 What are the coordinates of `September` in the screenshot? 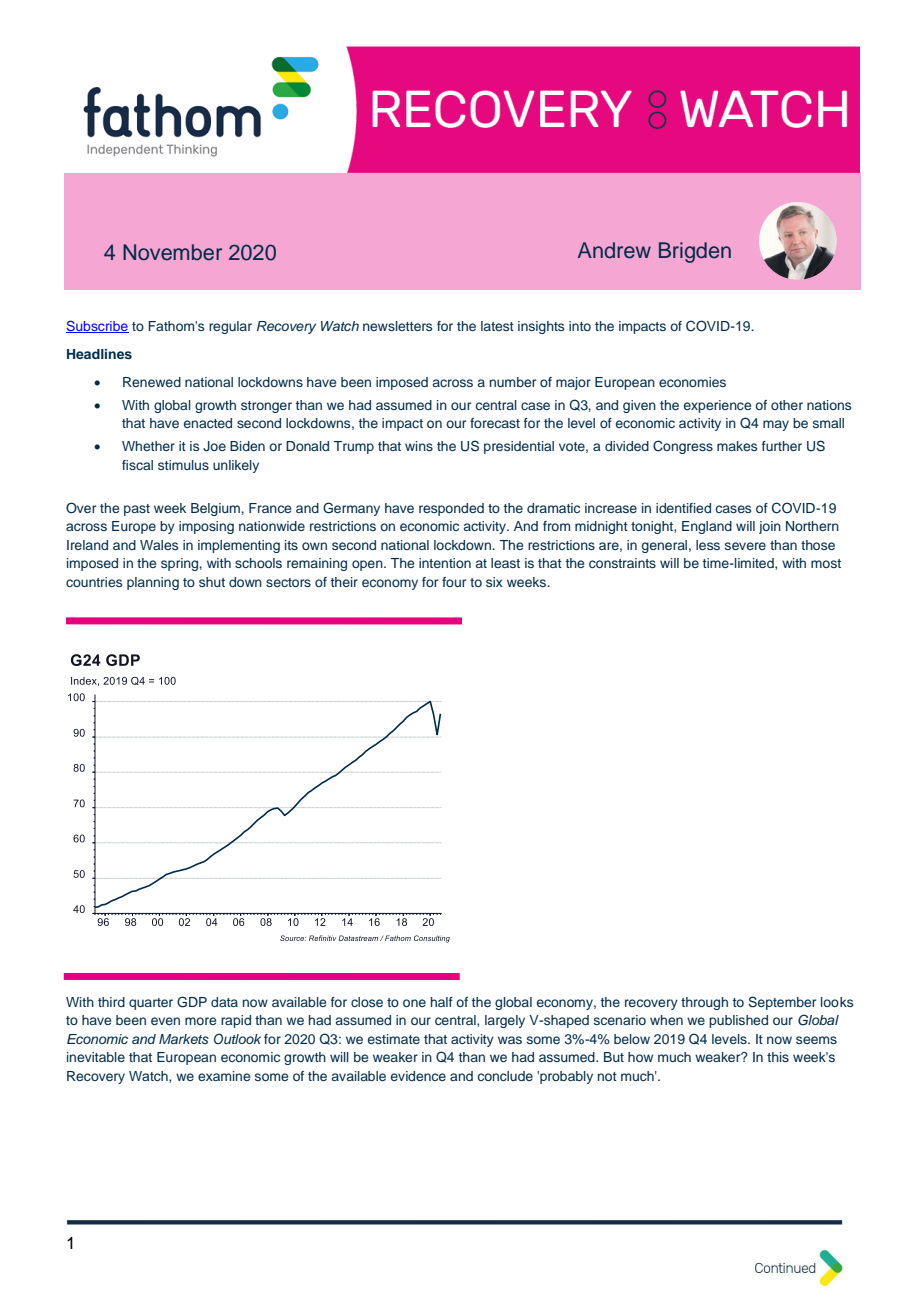 It's located at (782, 1003).
